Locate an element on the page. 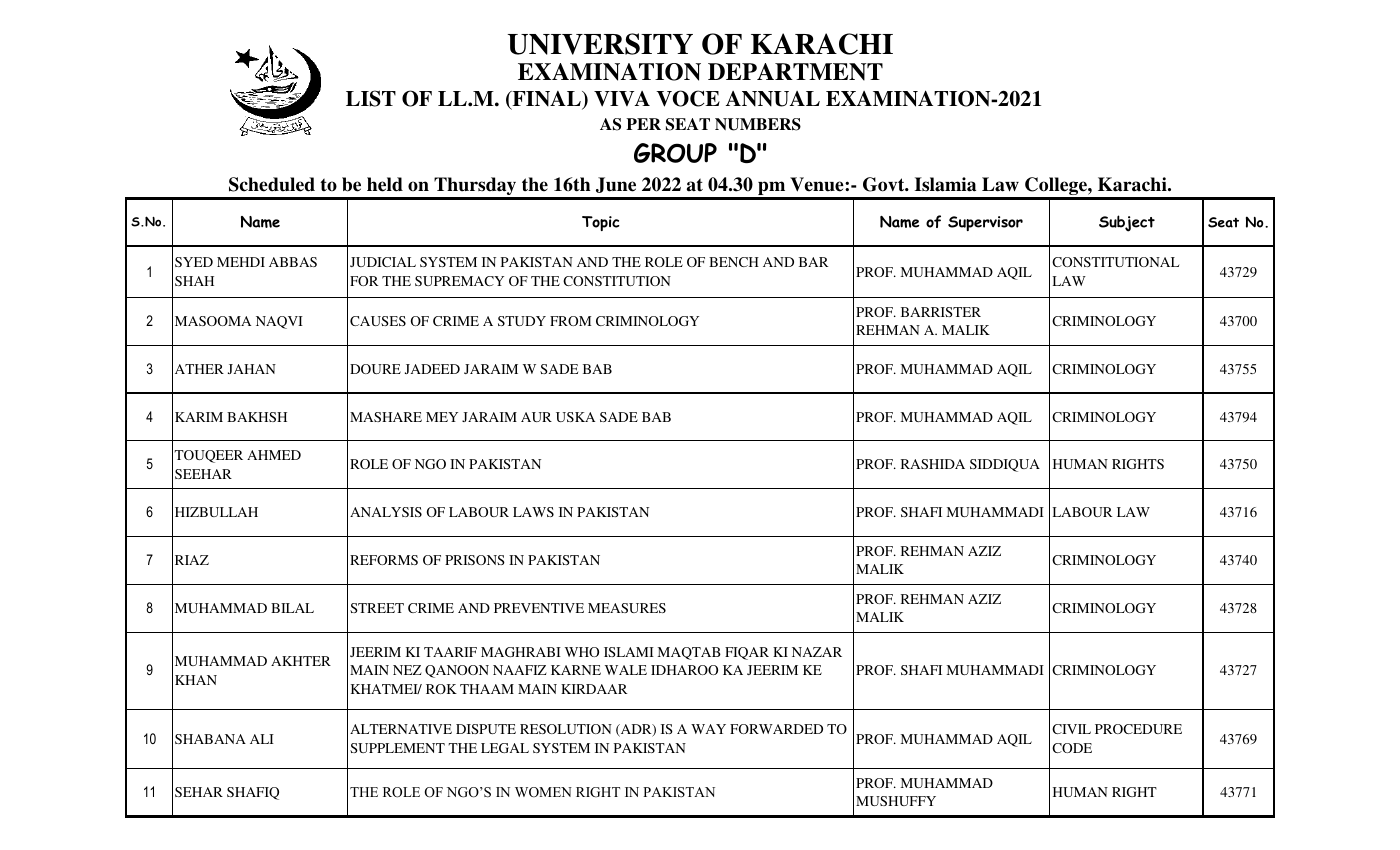 This document has height=850, width=1400. AHMED is located at coordinates (274, 455).
